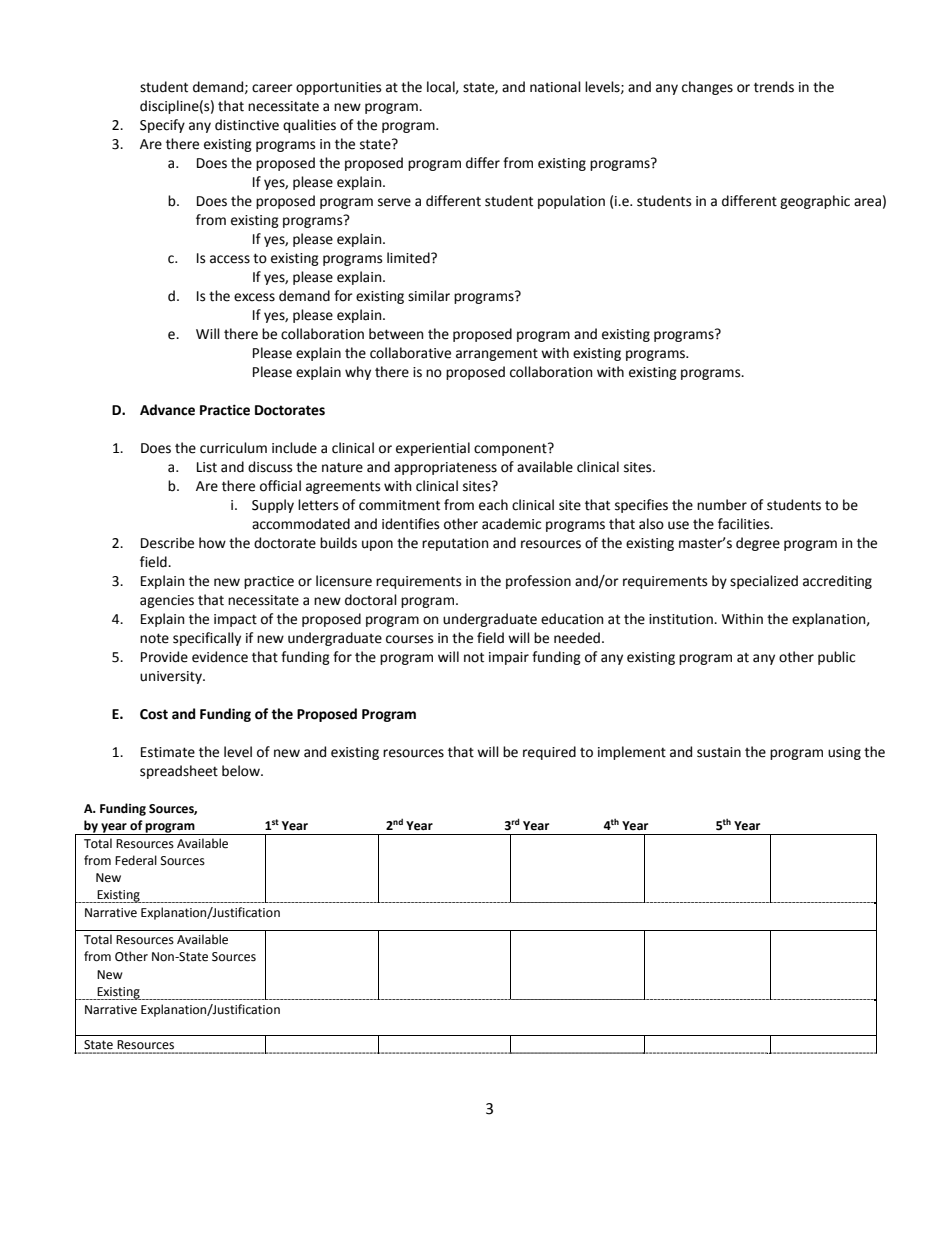 Image resolution: width=952 pixels, height=1233 pixels. I want to click on appropriateness, so click(445, 468).
